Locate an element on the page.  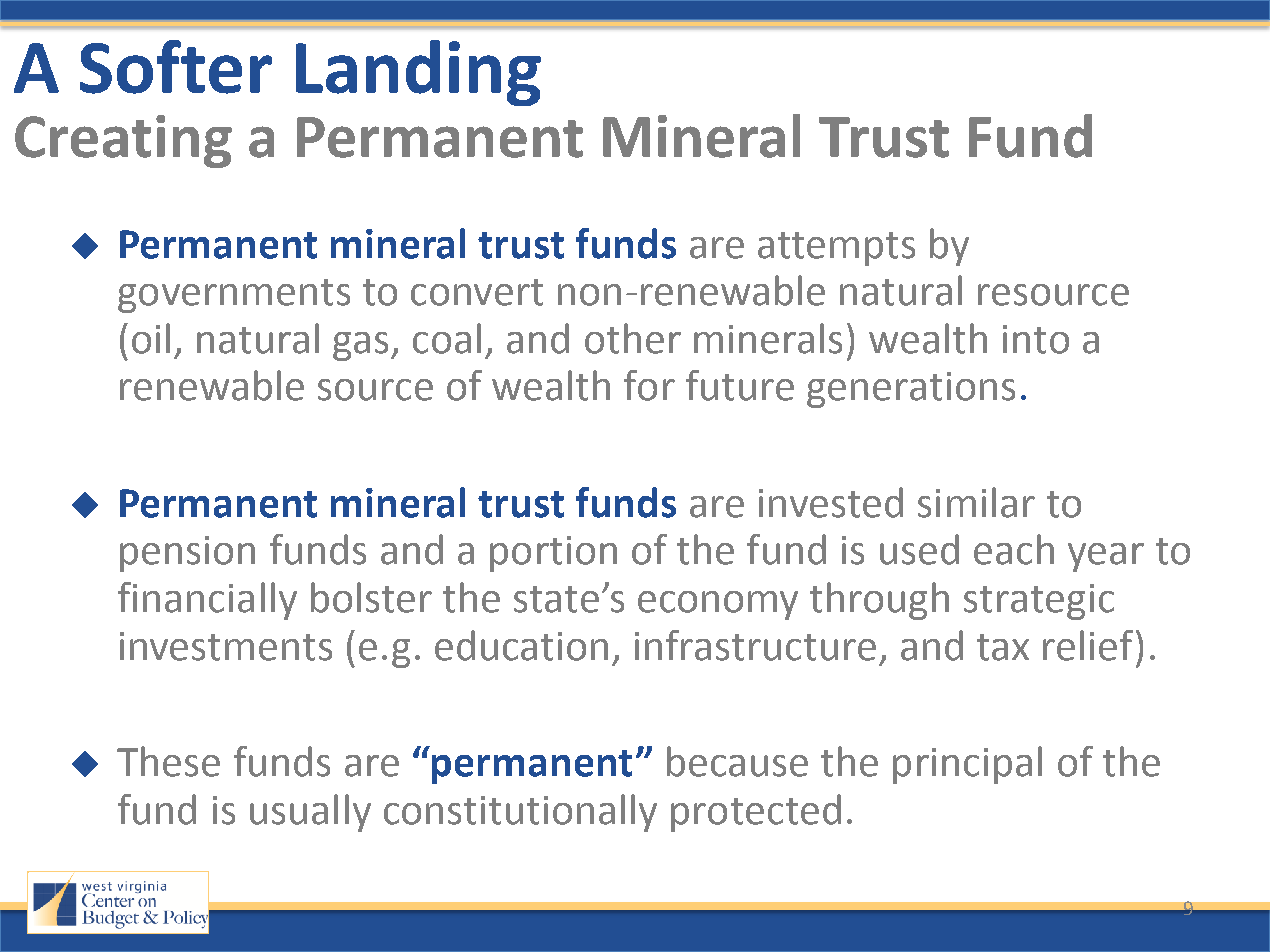
principal is located at coordinates (967, 765).
